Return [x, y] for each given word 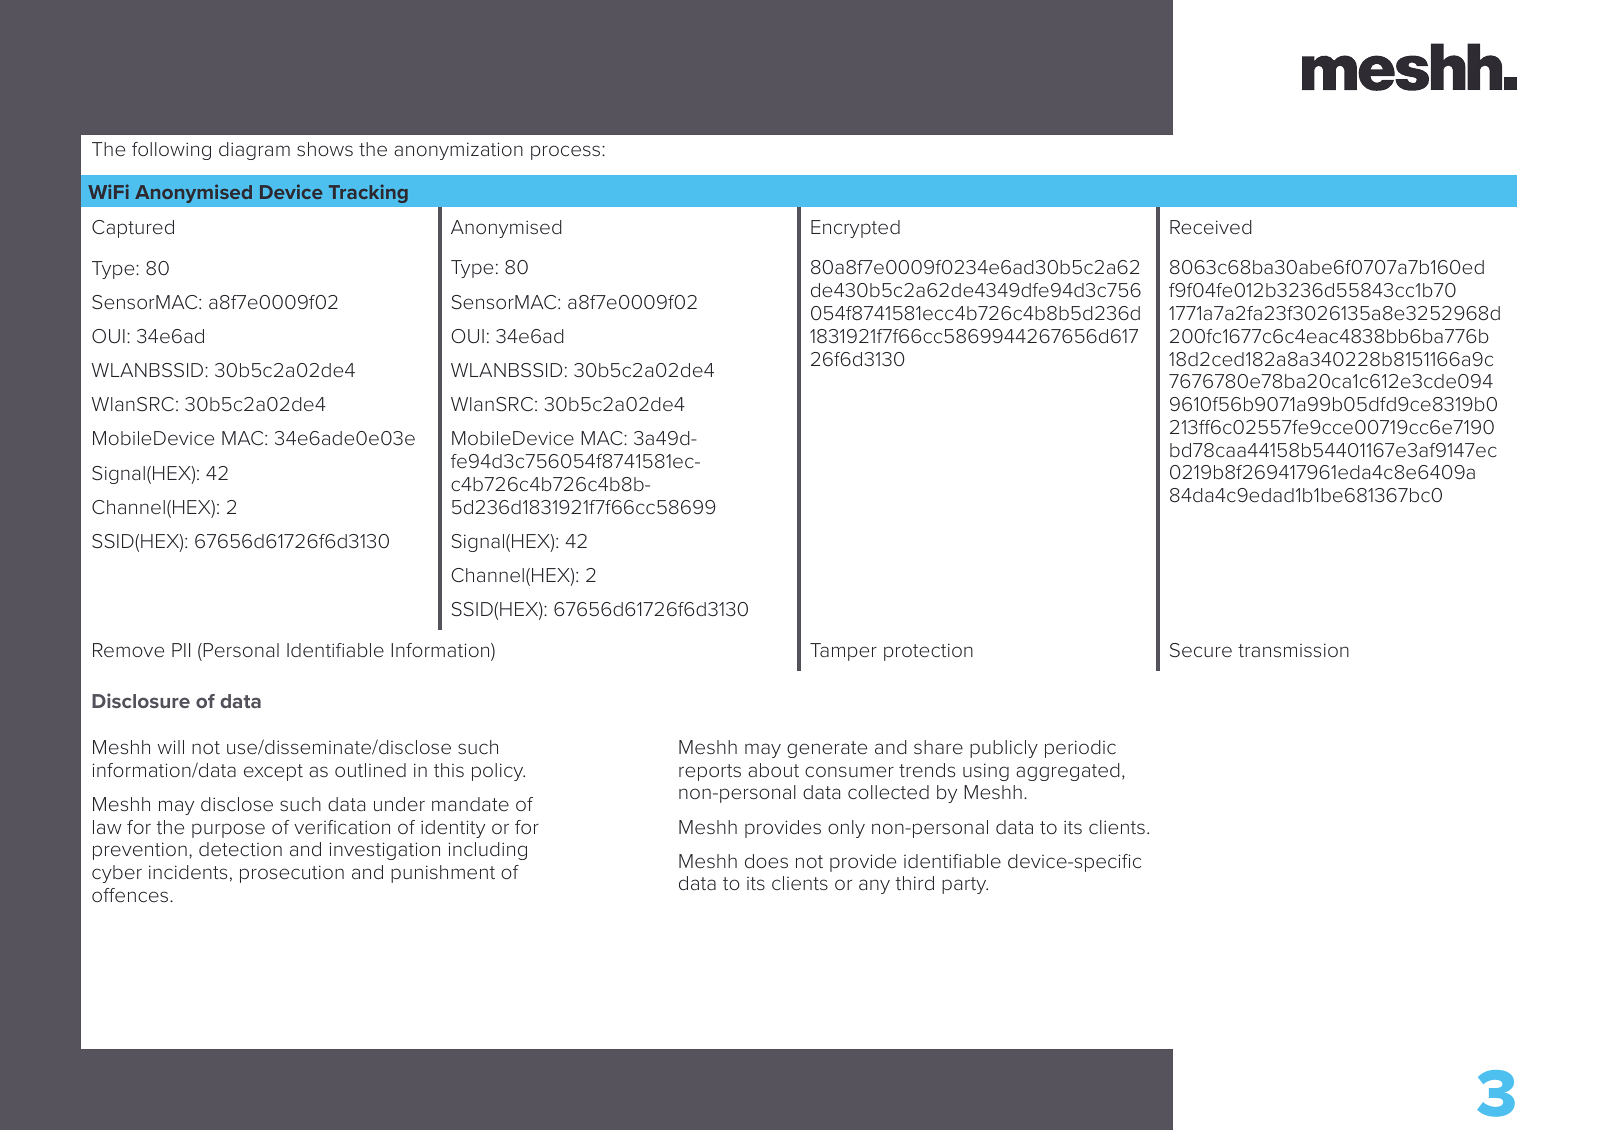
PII [181, 650]
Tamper [843, 652]
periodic [1080, 749]
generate [827, 749]
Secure [1201, 650]
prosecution [292, 874]
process [567, 152]
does [766, 861]
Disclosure [141, 700]
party [965, 885]
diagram [254, 151]
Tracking [368, 193]
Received [1211, 227]
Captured [133, 229]
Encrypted [855, 229]
